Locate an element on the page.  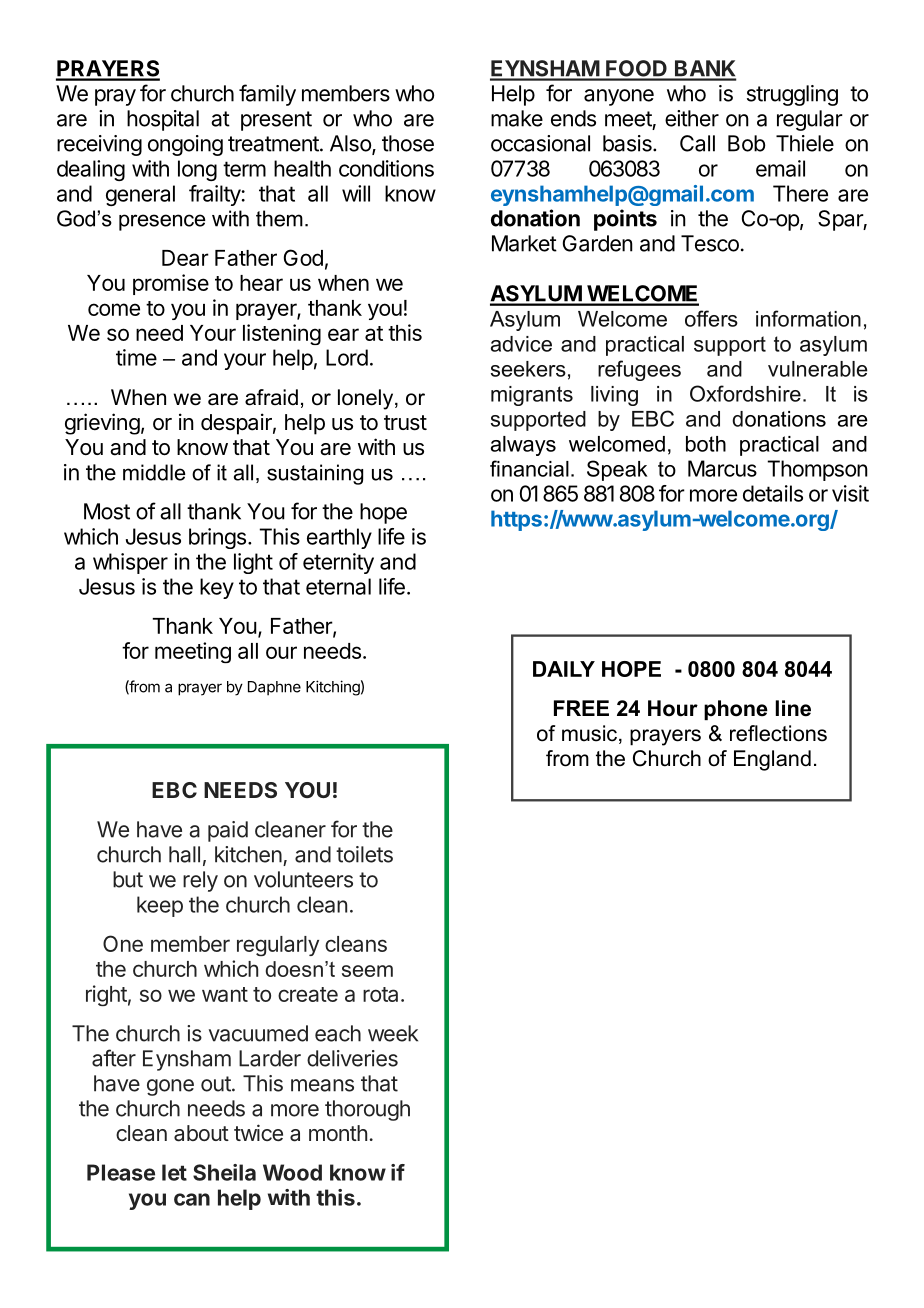
Bob is located at coordinates (747, 143).
